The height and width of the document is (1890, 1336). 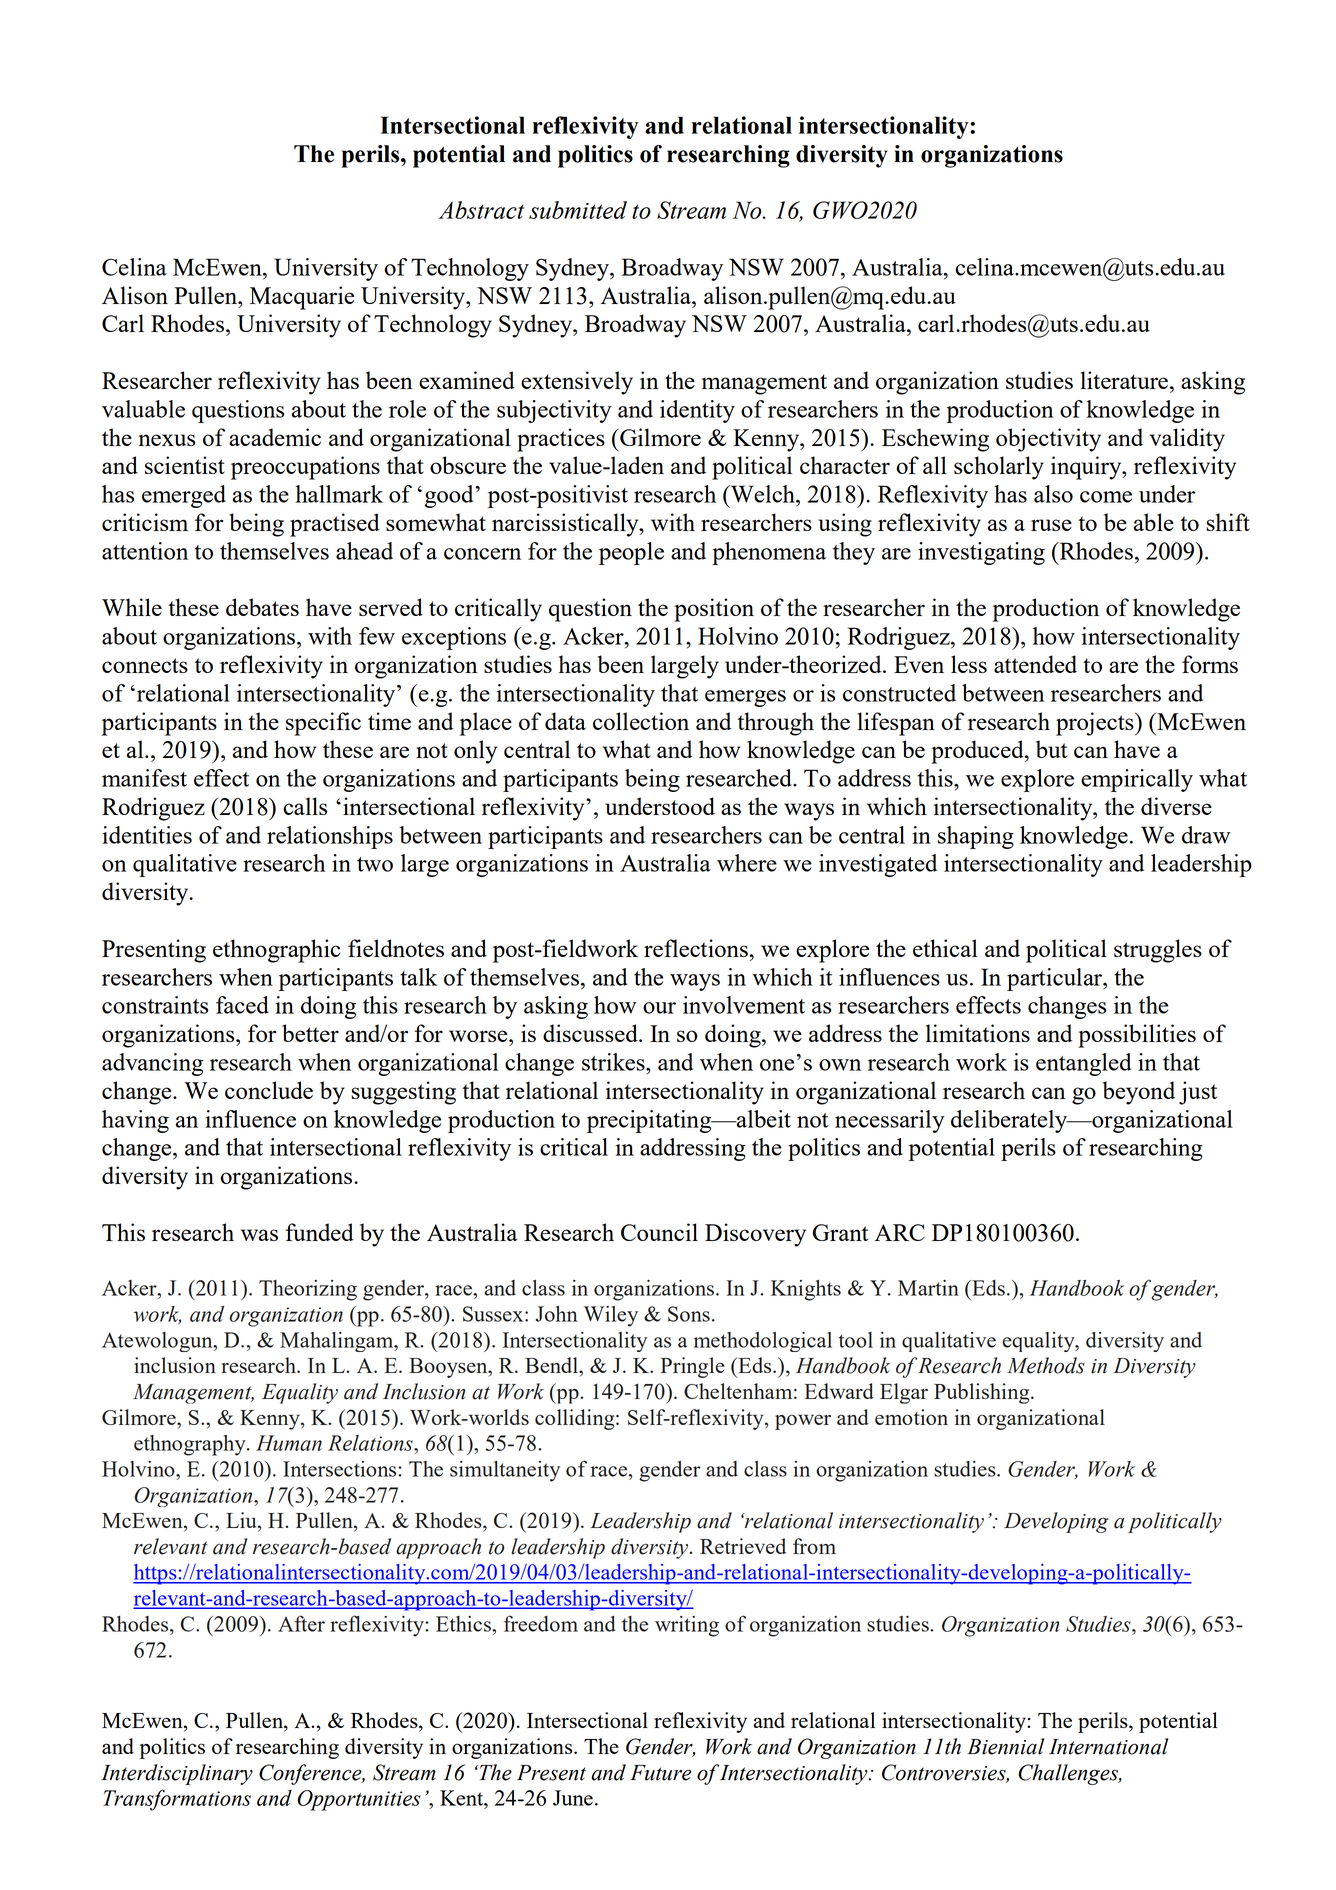 I want to click on projects, so click(x=1096, y=724).
